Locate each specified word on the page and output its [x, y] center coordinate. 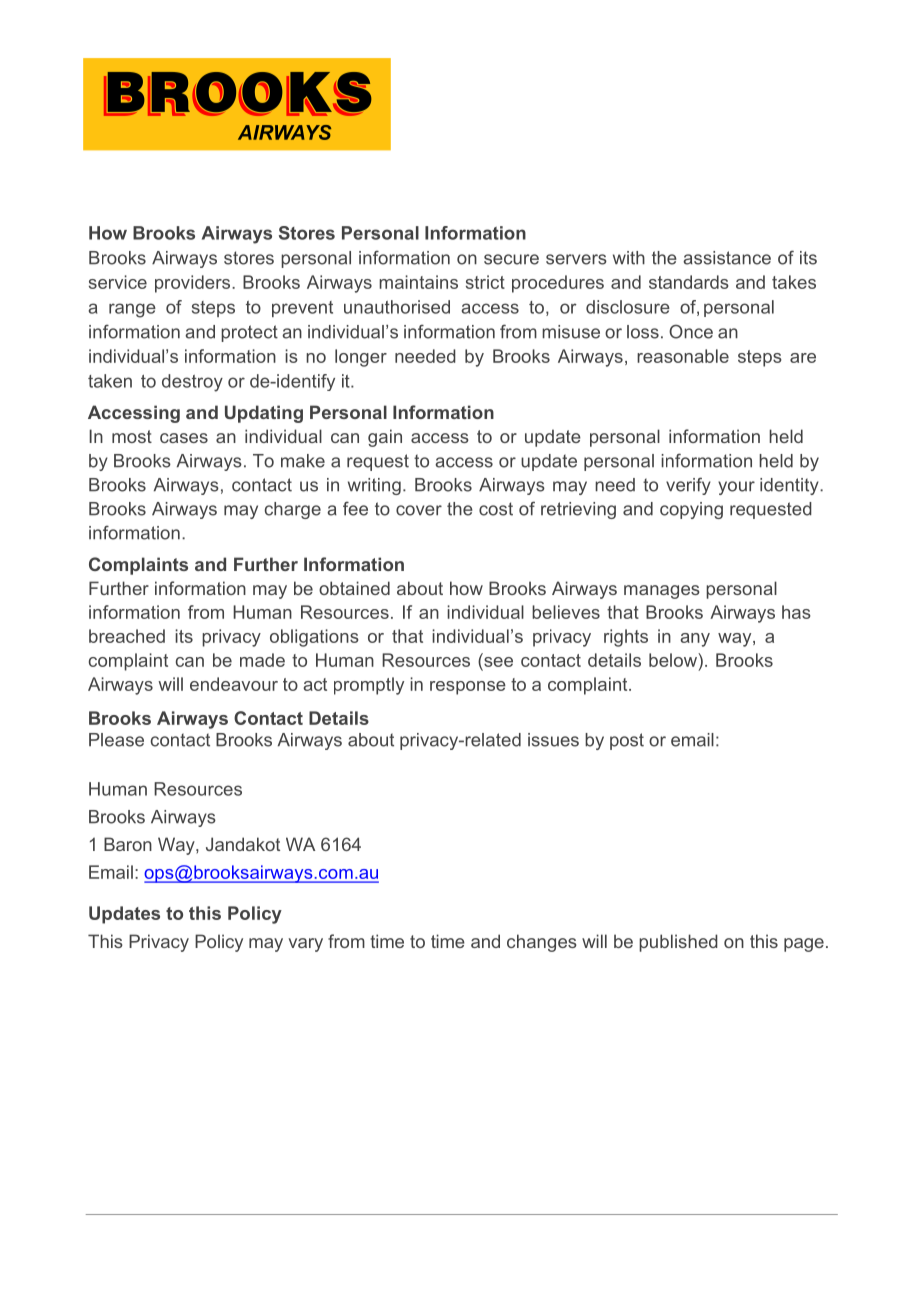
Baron [128, 844]
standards [689, 282]
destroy [192, 383]
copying [691, 510]
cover [419, 510]
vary [305, 945]
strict [485, 282]
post [627, 741]
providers [194, 284]
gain [385, 438]
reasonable [683, 356]
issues [553, 740]
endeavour [234, 684]
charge [293, 510]
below [674, 660]
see [497, 663]
